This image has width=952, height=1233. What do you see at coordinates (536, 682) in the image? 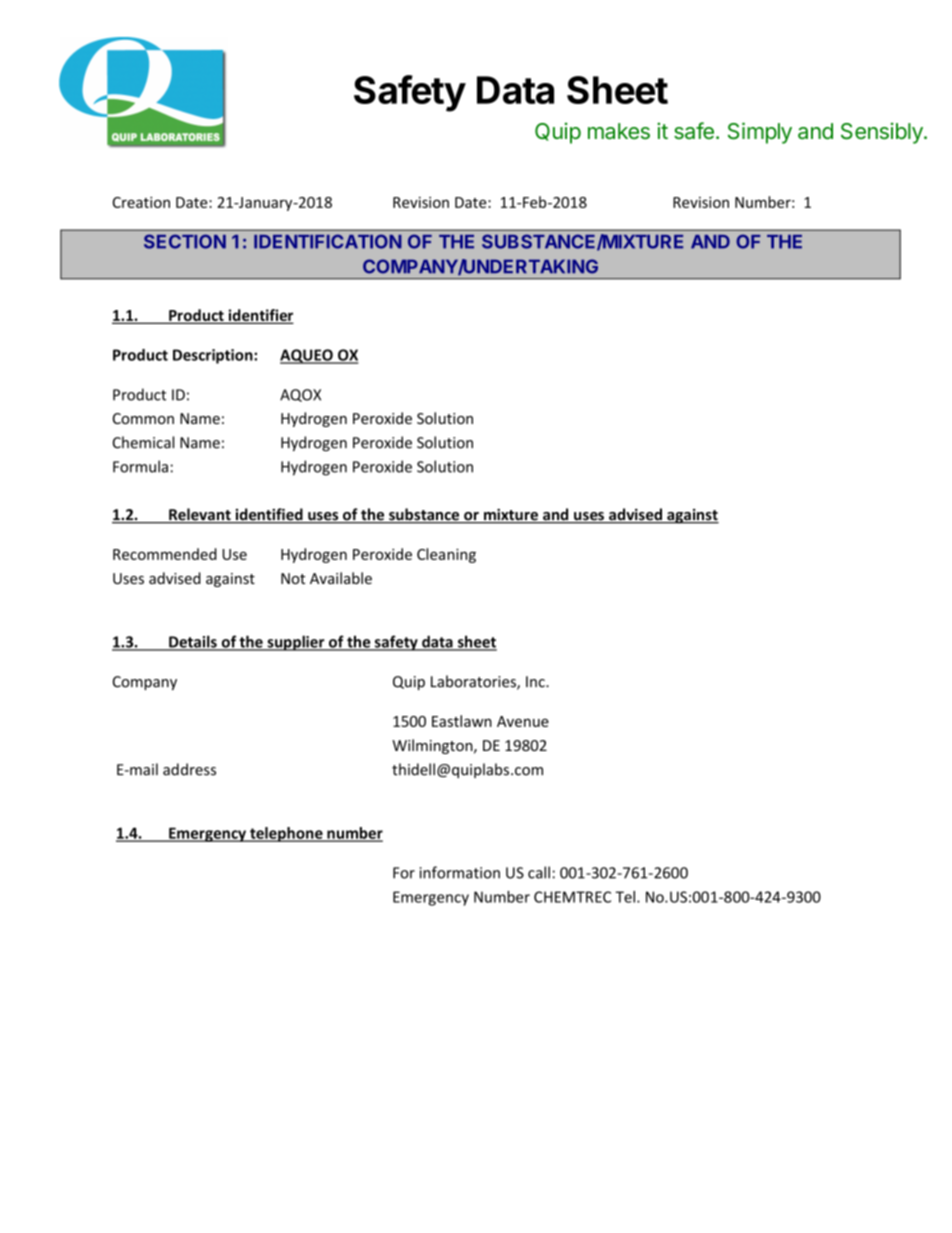
I see `Inc` at bounding box center [536, 682].
